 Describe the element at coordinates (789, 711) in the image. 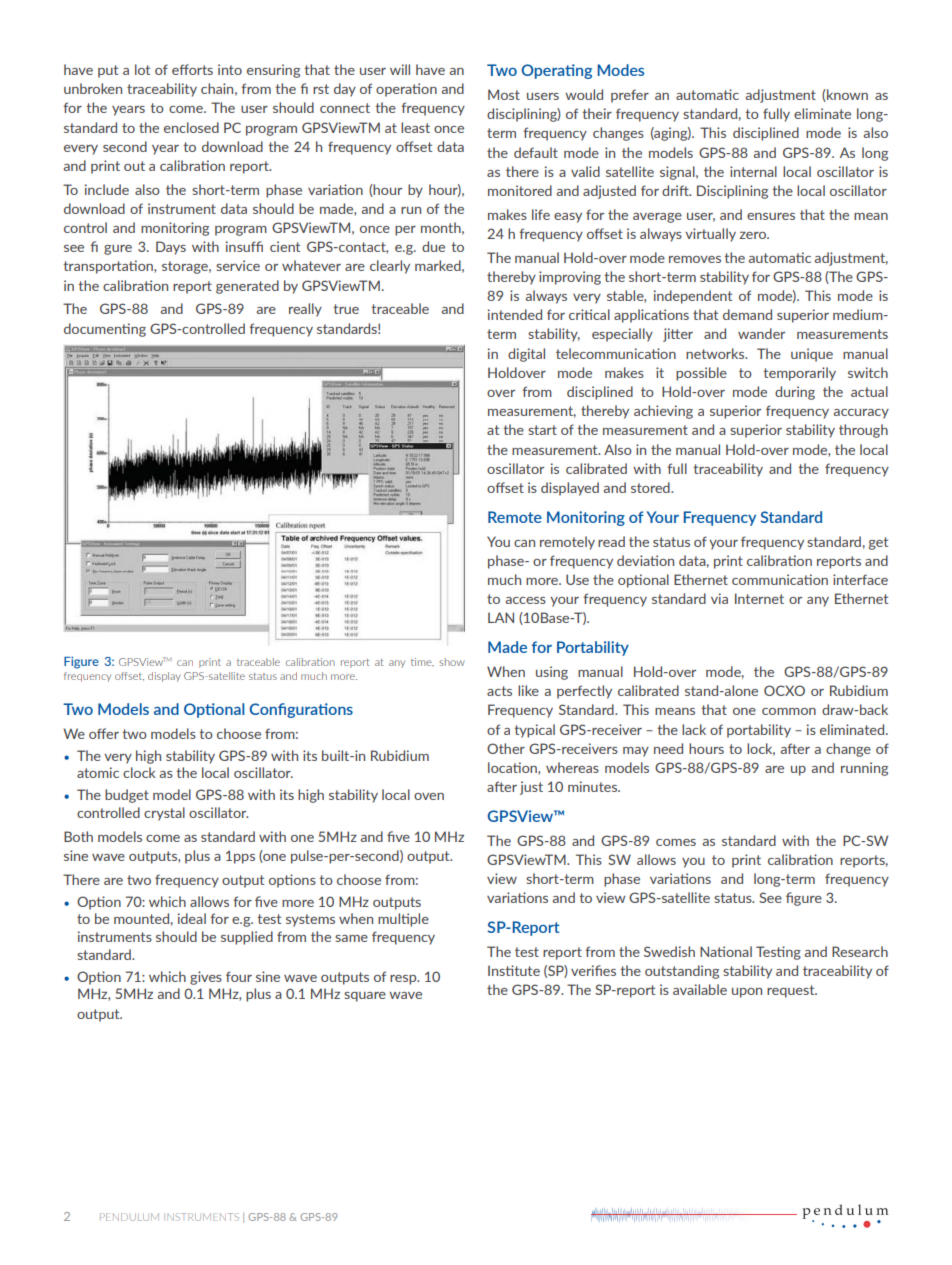

I see `common` at that location.
